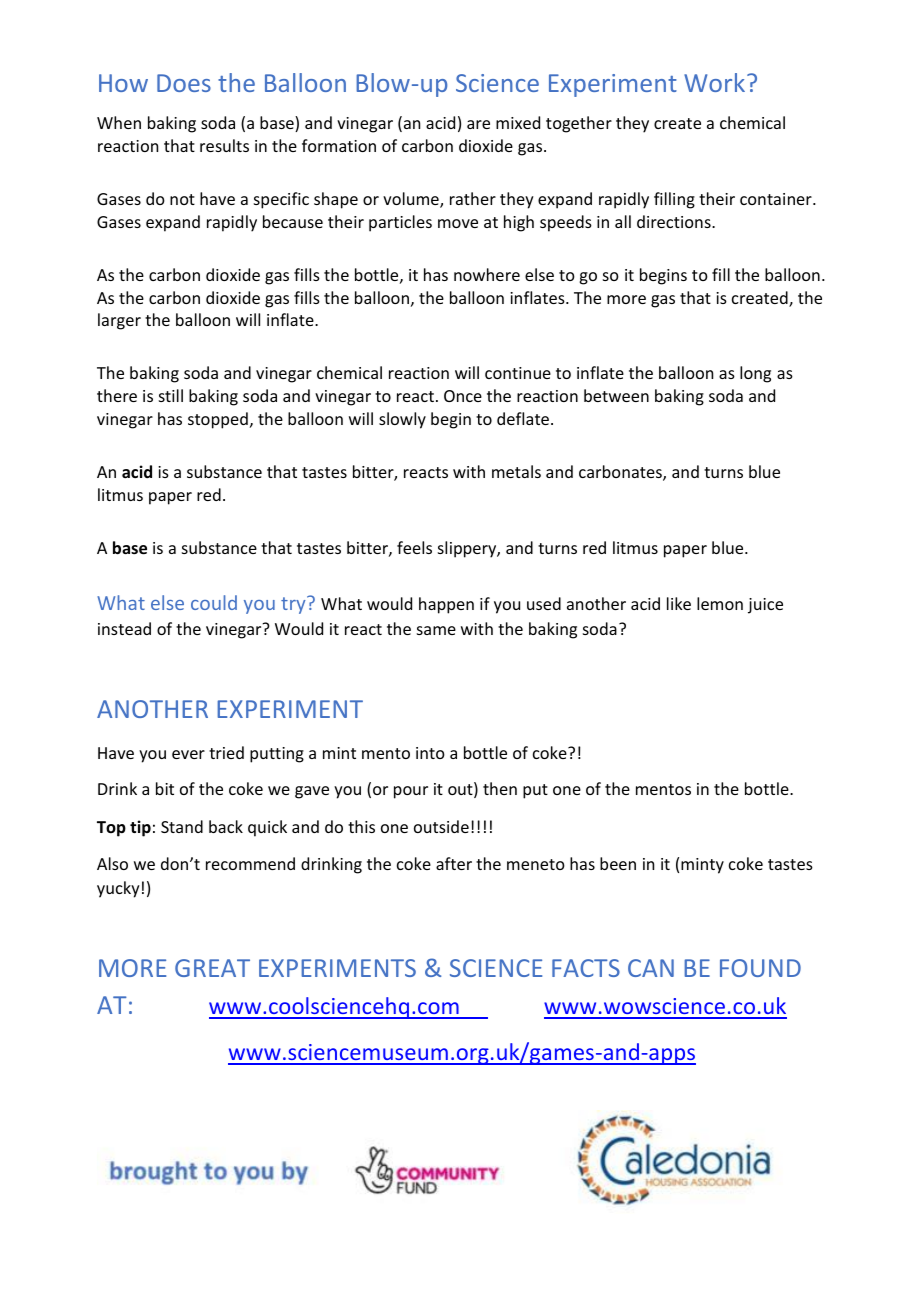 Image resolution: width=924 pixels, height=1308 pixels. I want to click on GREAT, so click(212, 968).
